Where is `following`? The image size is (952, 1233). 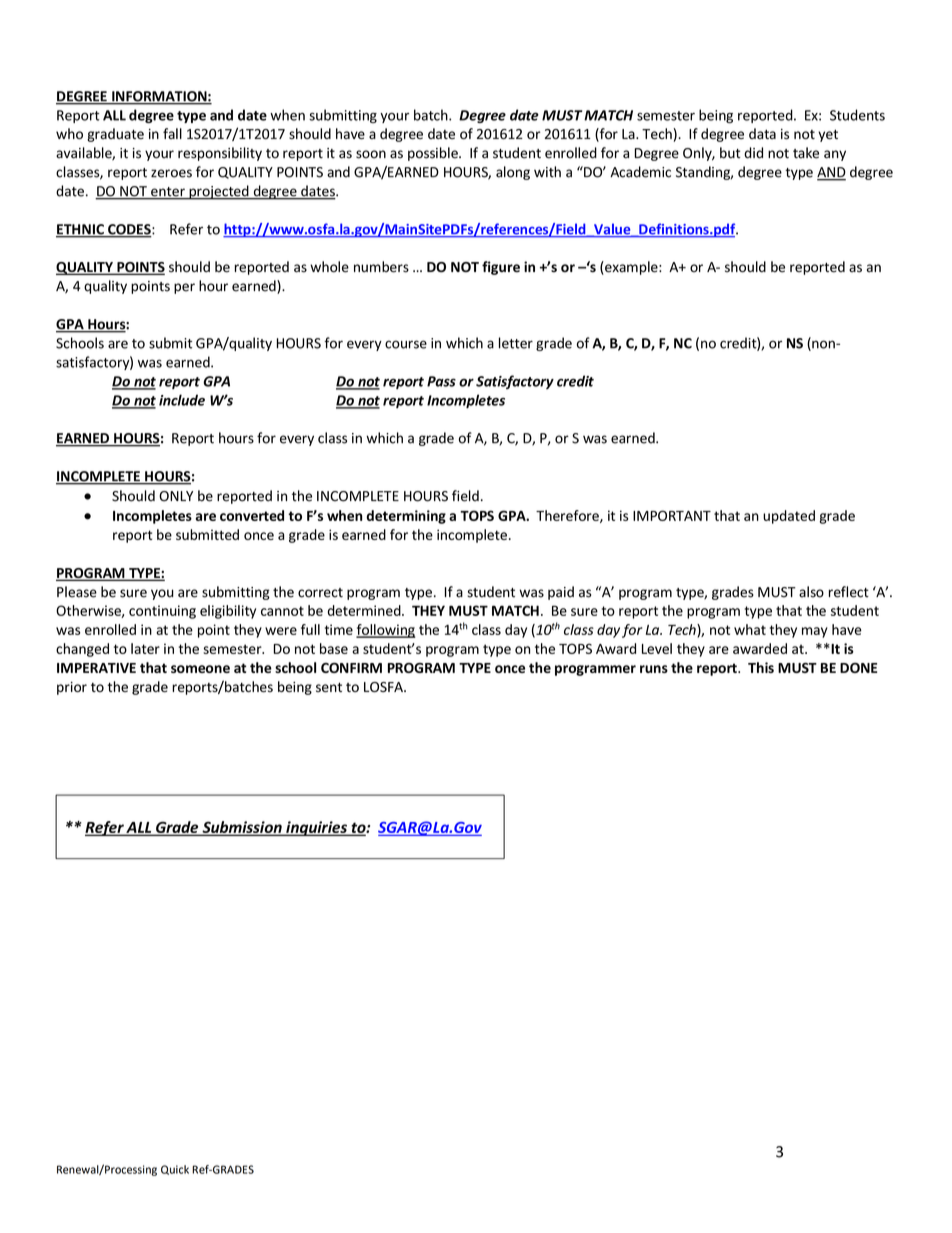 following is located at coordinates (386, 631).
